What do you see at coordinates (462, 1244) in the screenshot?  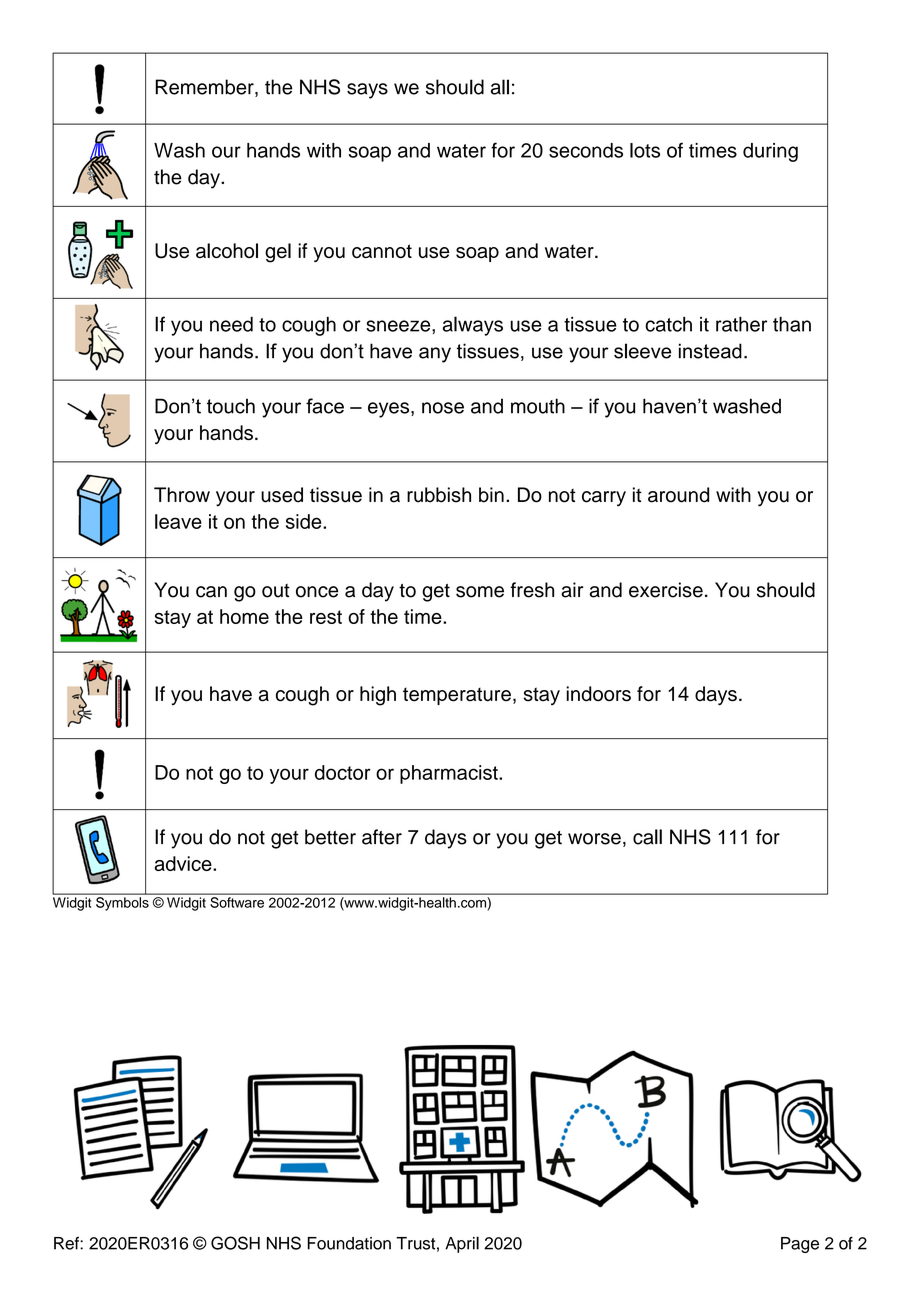 I see `April` at bounding box center [462, 1244].
